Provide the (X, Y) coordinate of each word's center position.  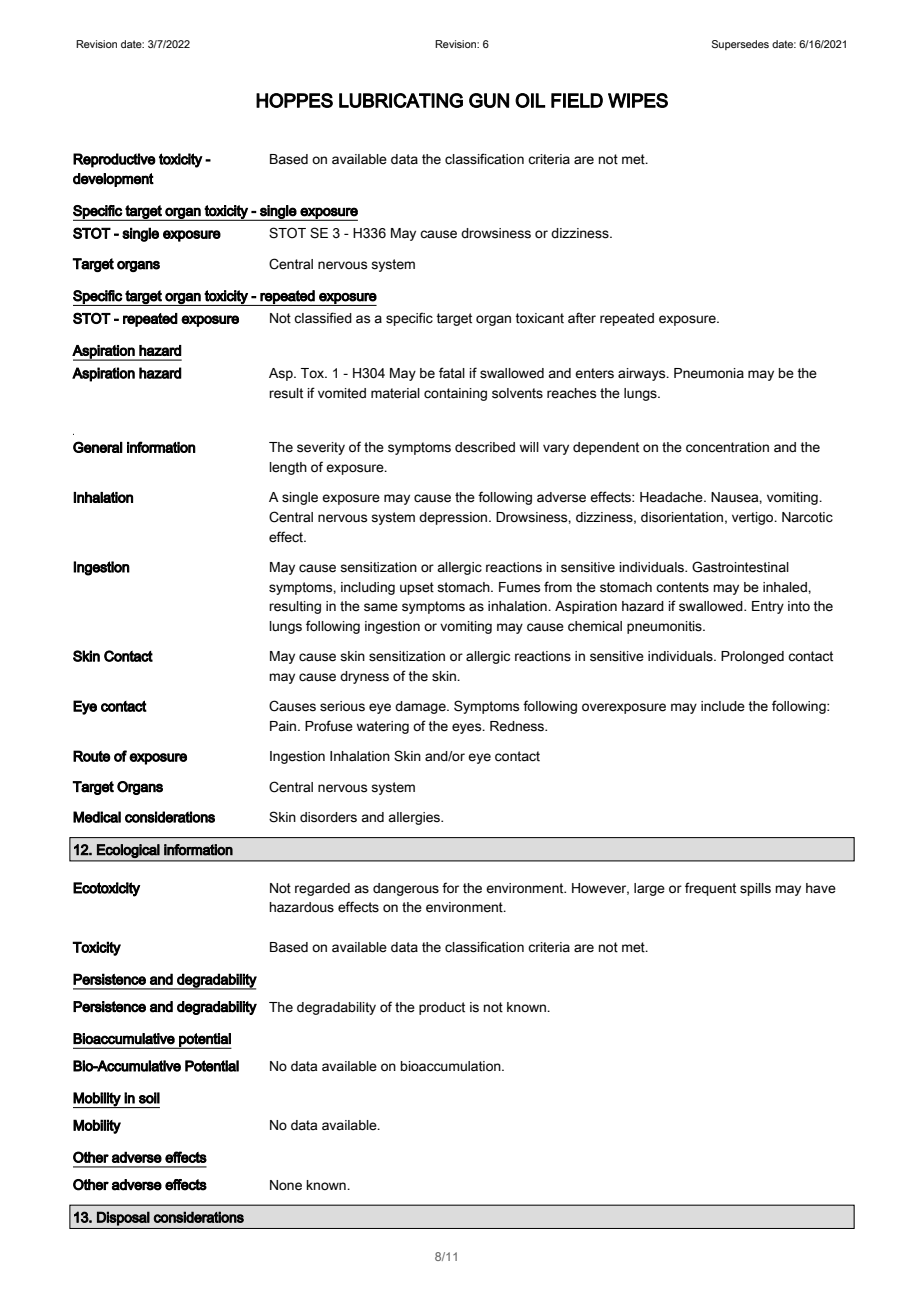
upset (417, 588)
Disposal (123, 1218)
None (286, 1185)
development (113, 180)
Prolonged (752, 657)
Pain (284, 726)
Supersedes (740, 45)
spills (755, 889)
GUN (489, 100)
